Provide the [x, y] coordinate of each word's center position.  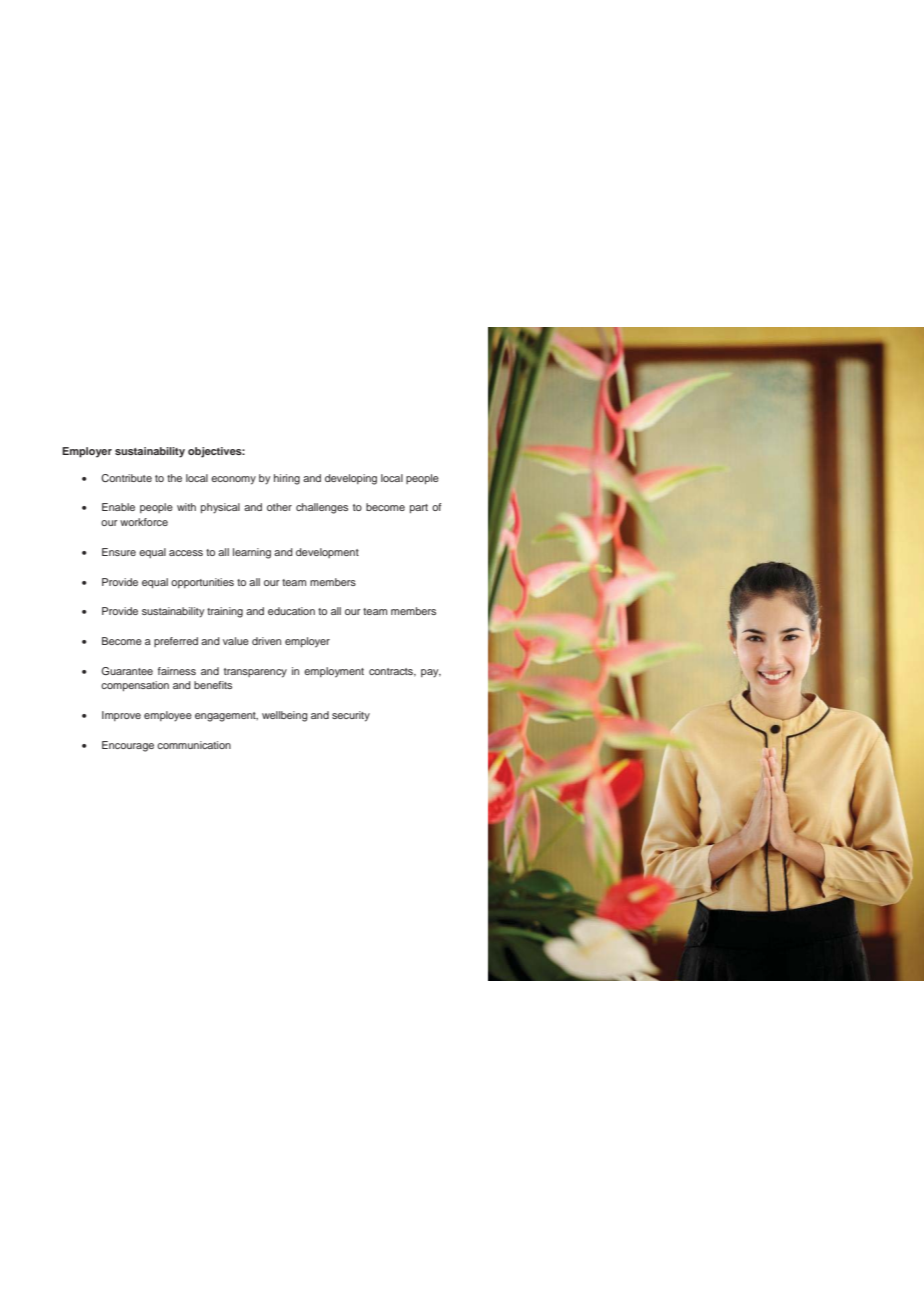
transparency [255, 673]
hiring [287, 479]
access [186, 553]
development [327, 553]
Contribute [126, 478]
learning [252, 553]
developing [351, 479]
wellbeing [285, 716]
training [225, 612]
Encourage [128, 746]
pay [431, 673]
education [291, 611]
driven [266, 641]
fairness [177, 671]
